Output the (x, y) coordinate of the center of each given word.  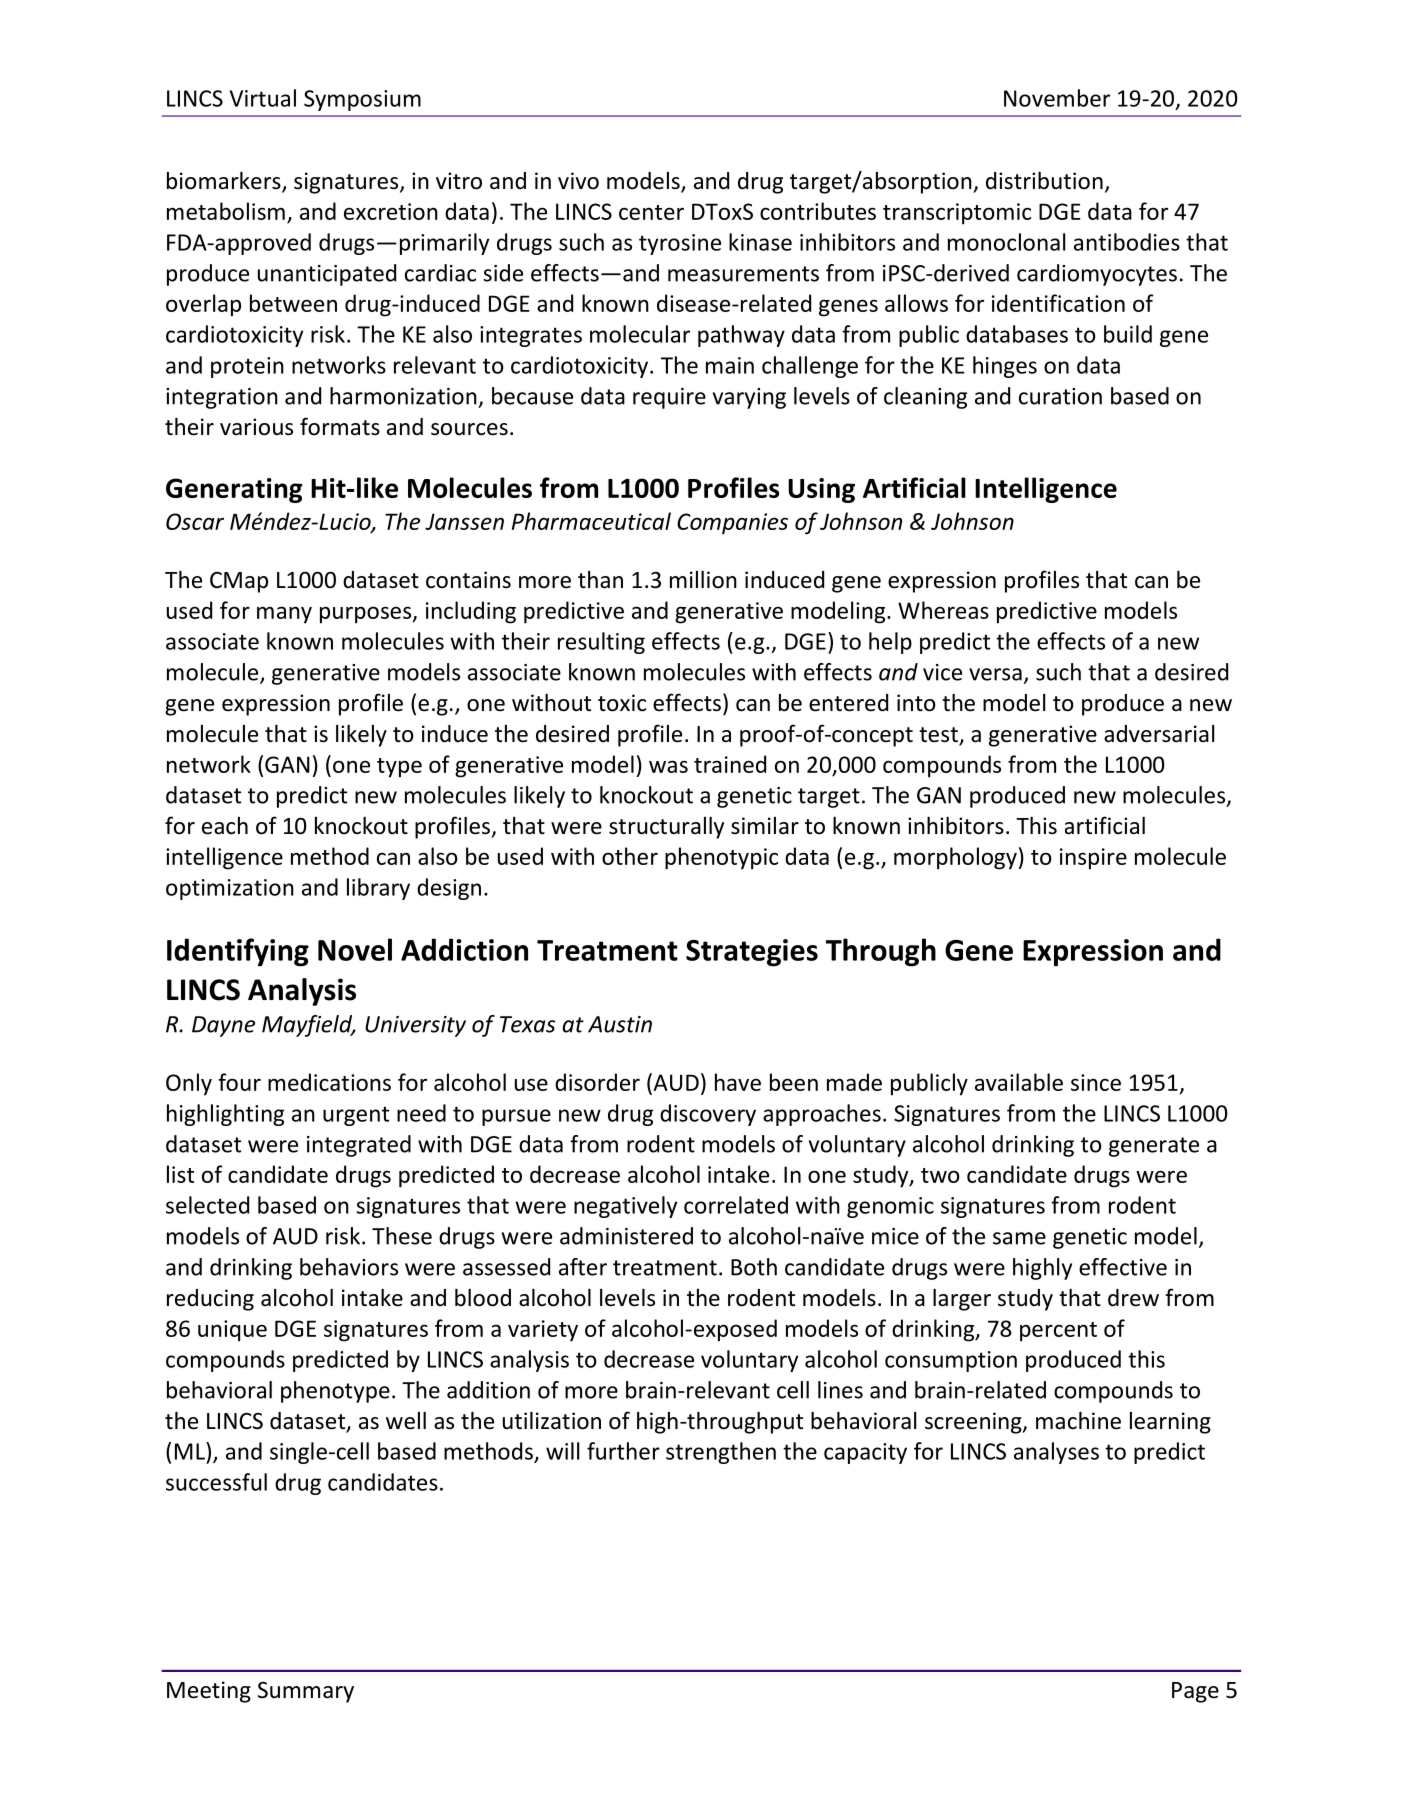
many (284, 615)
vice (942, 672)
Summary (306, 1692)
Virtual (263, 98)
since (1096, 1082)
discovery (708, 1115)
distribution (1044, 181)
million (703, 580)
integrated (359, 1146)
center (651, 212)
